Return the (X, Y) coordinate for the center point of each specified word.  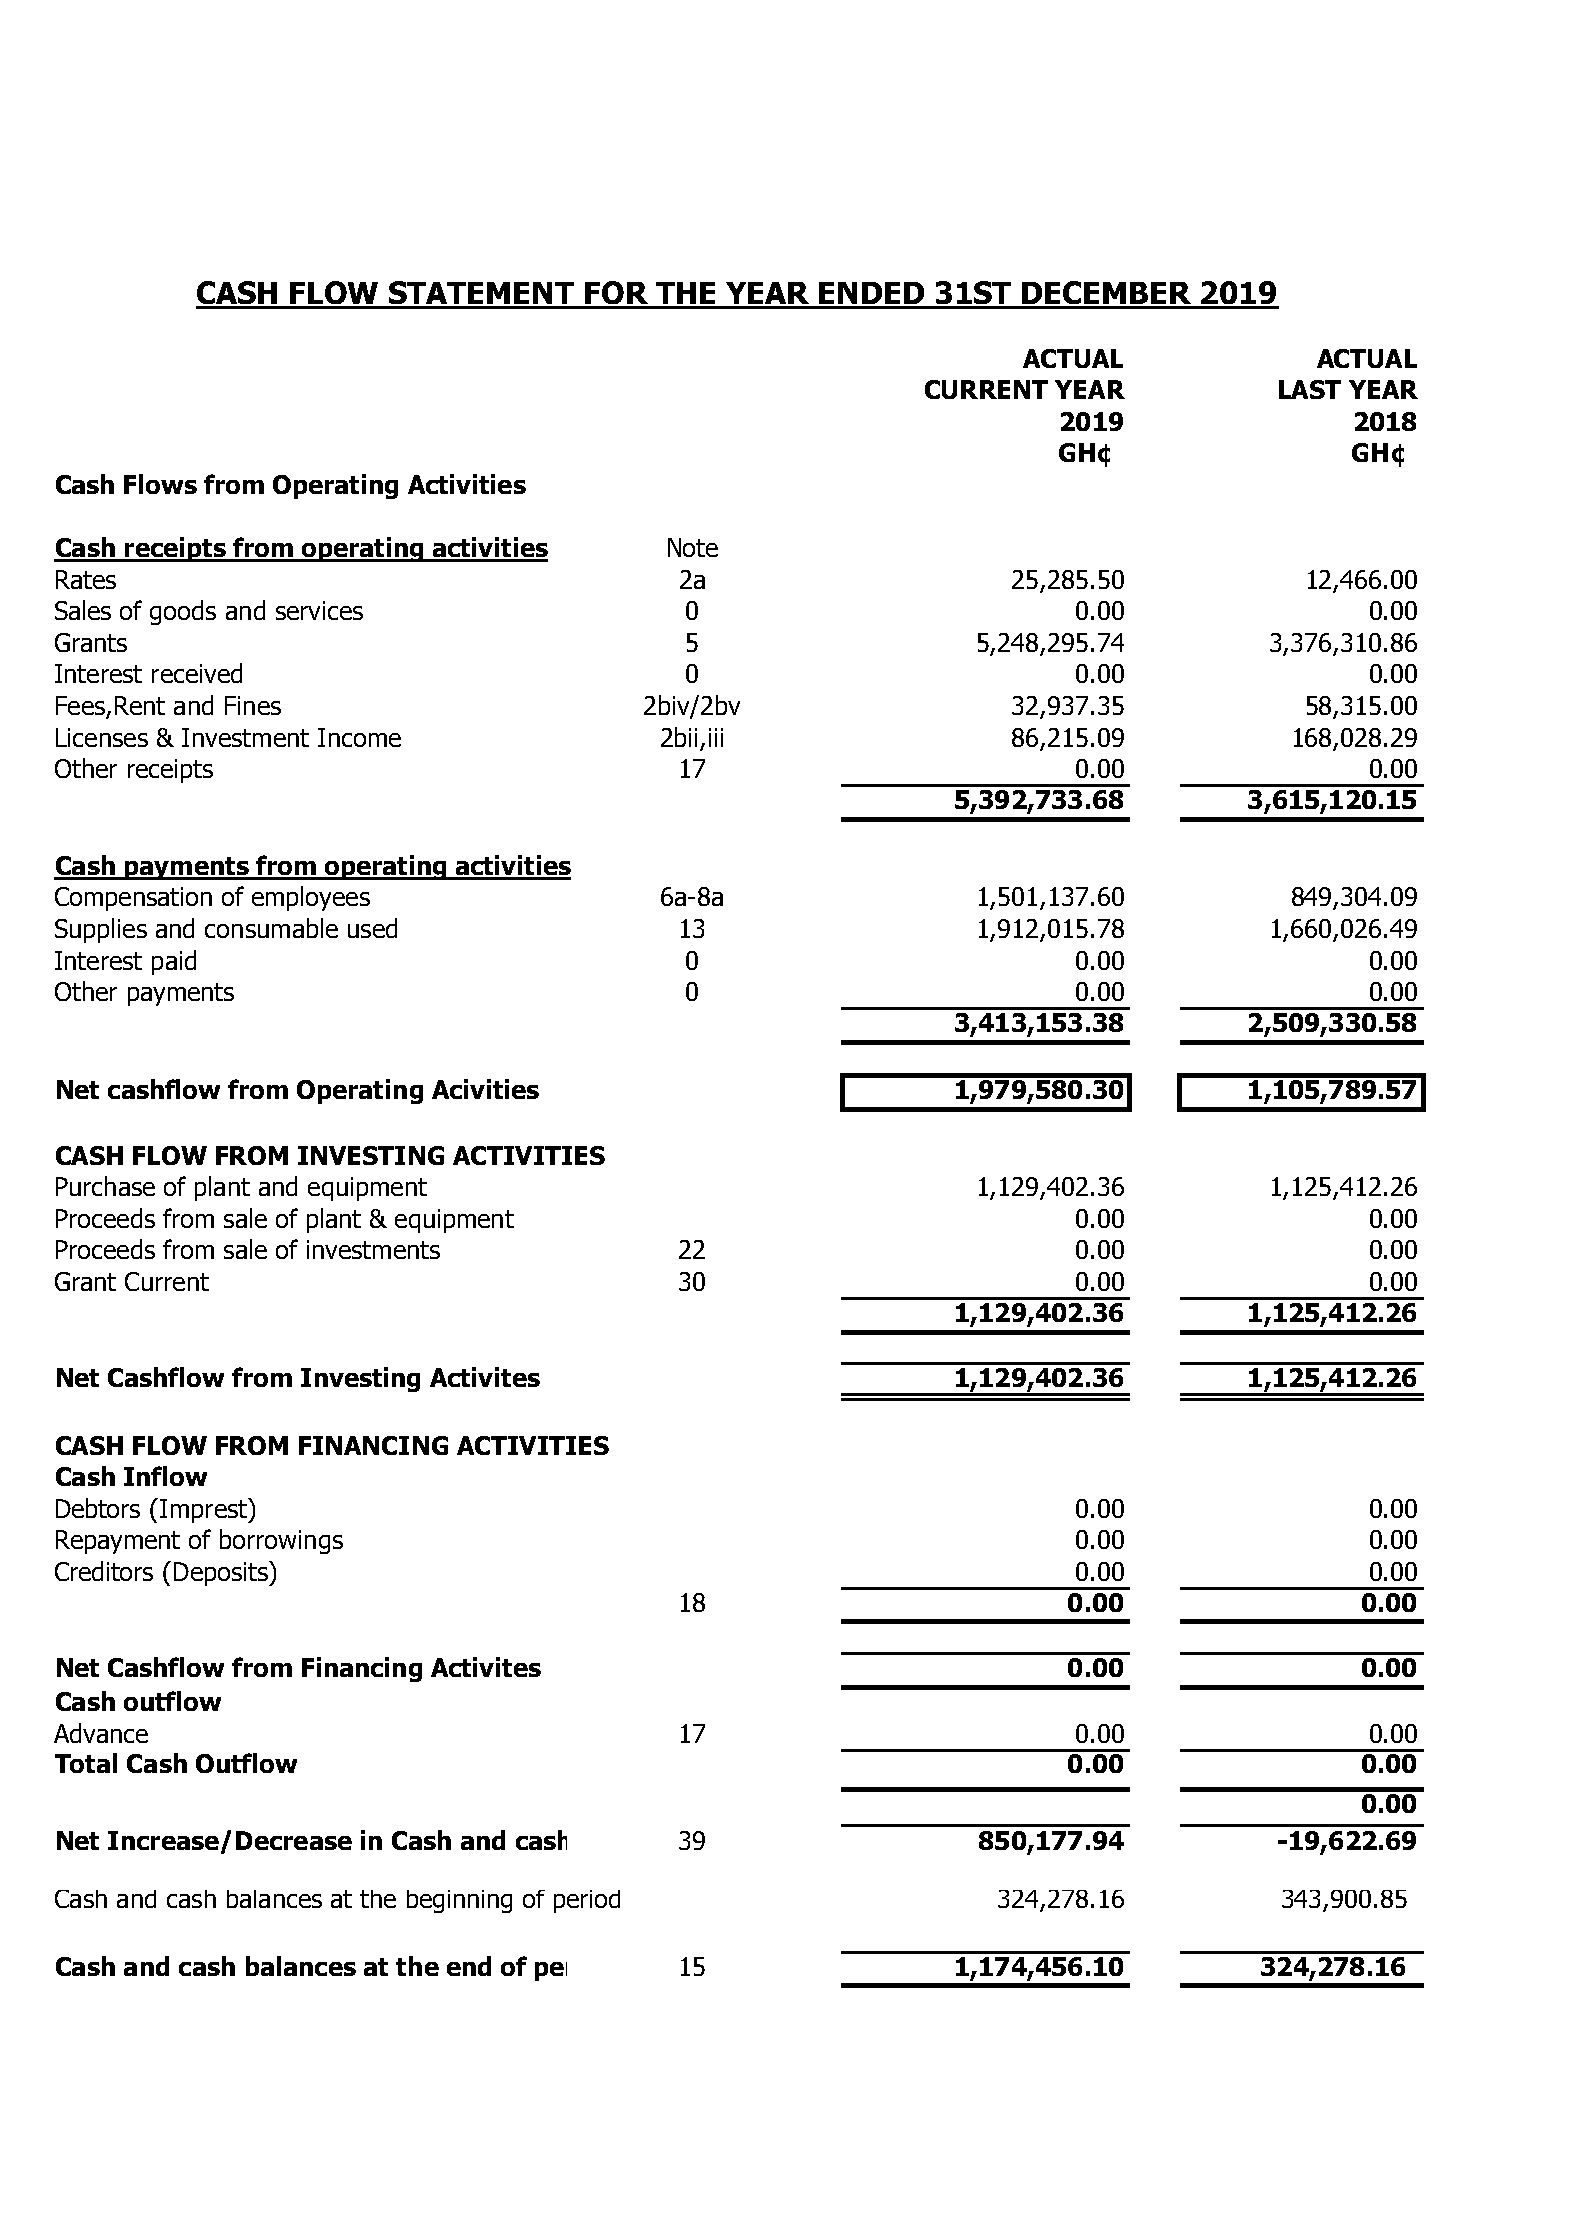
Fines (253, 705)
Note (693, 547)
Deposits (222, 1573)
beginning (459, 1901)
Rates (86, 579)
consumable (271, 928)
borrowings (281, 1541)
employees (311, 898)
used (372, 928)
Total (86, 1763)
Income (359, 737)
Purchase (105, 1186)
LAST (1310, 389)
